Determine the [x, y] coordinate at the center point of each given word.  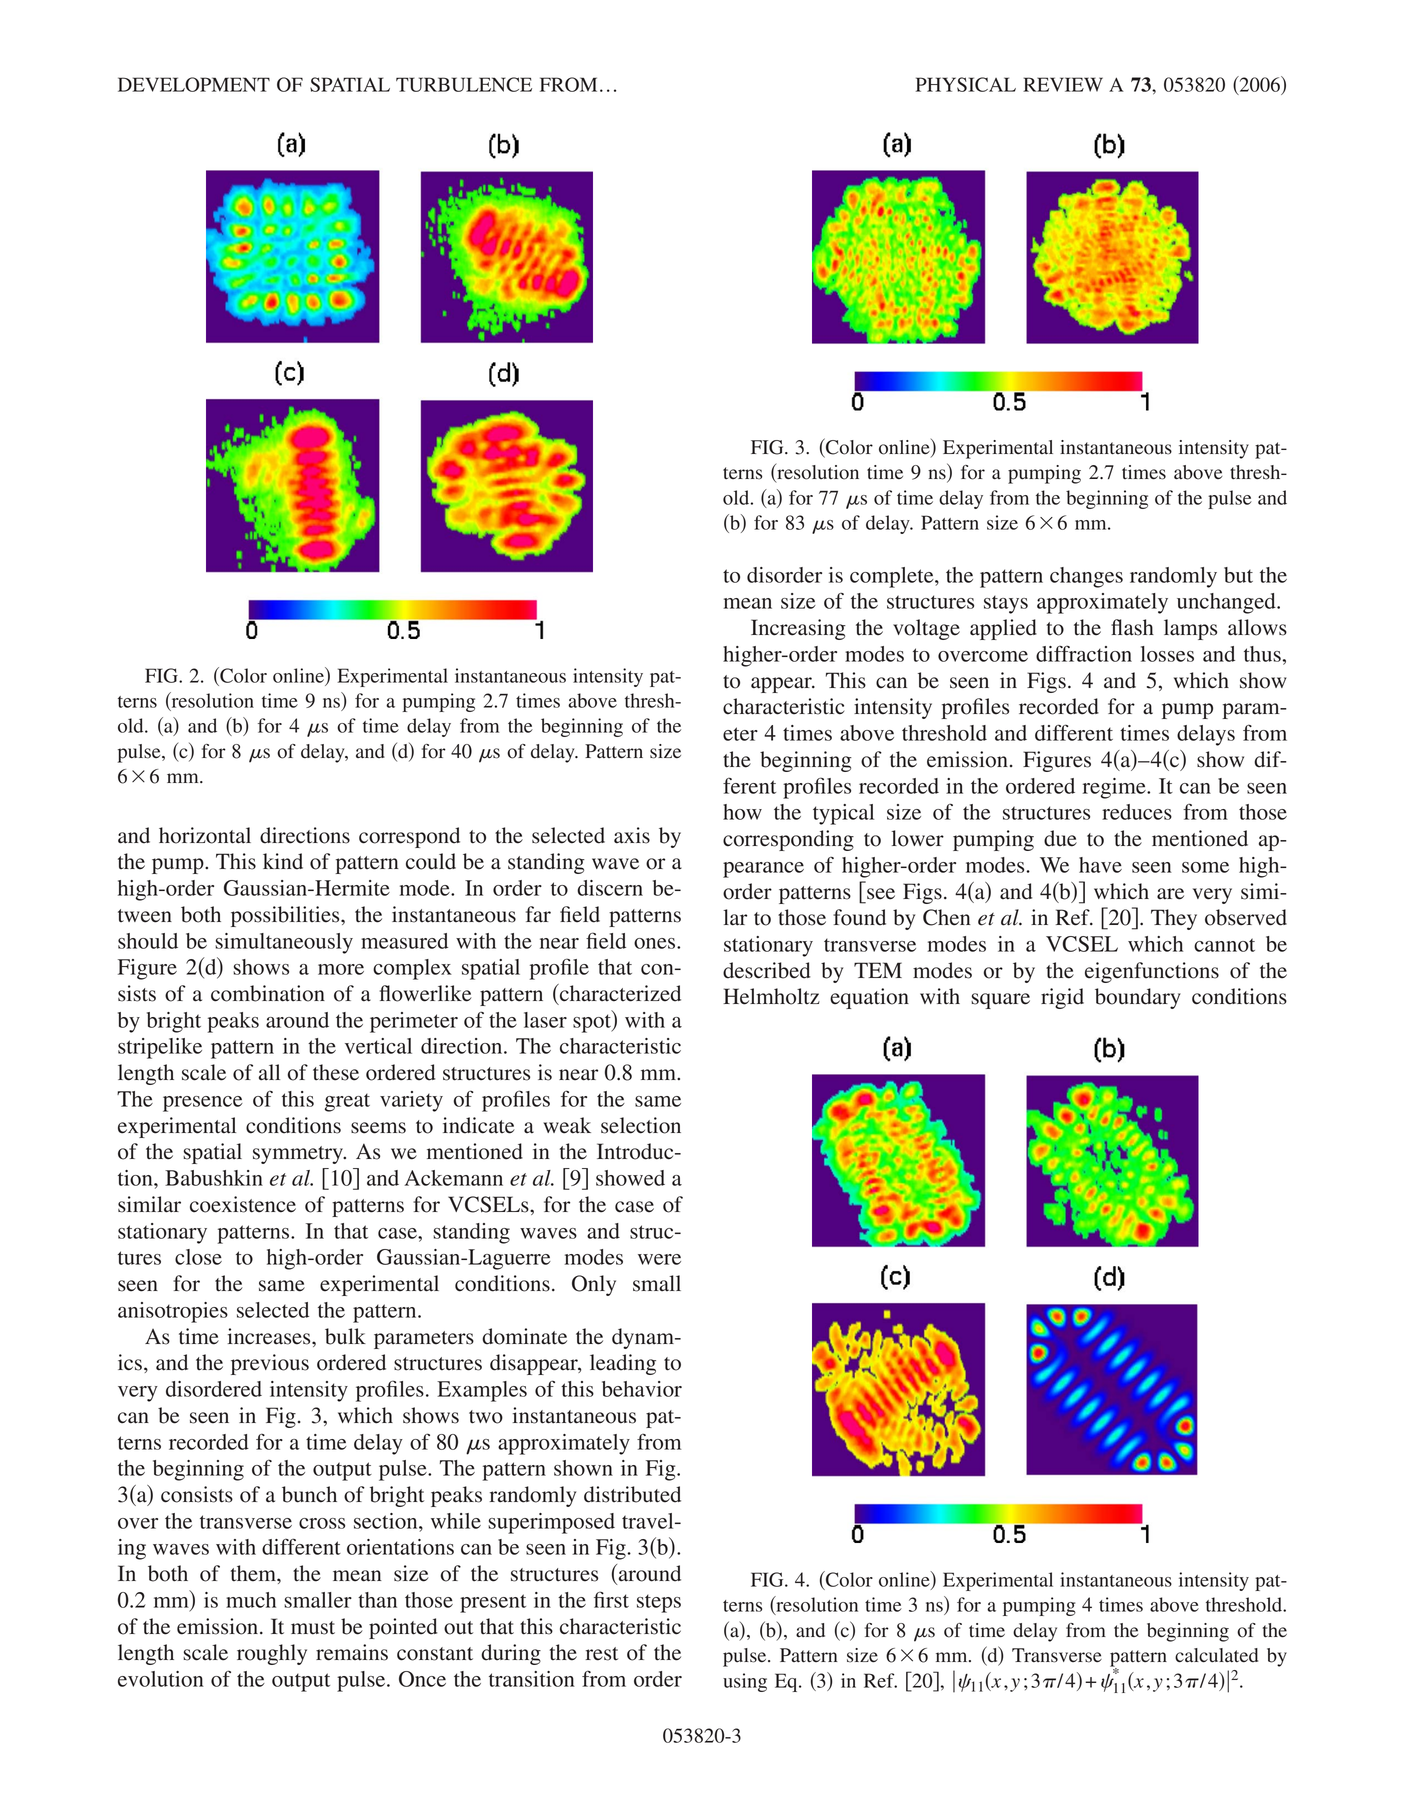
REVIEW [1063, 84]
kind [283, 861]
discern [610, 888]
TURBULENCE [464, 84]
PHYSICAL [966, 84]
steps [659, 1604]
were [659, 1259]
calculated [1216, 1655]
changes [1086, 577]
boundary [1138, 998]
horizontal [205, 835]
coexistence [243, 1204]
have [1100, 865]
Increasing [798, 629]
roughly [272, 1654]
